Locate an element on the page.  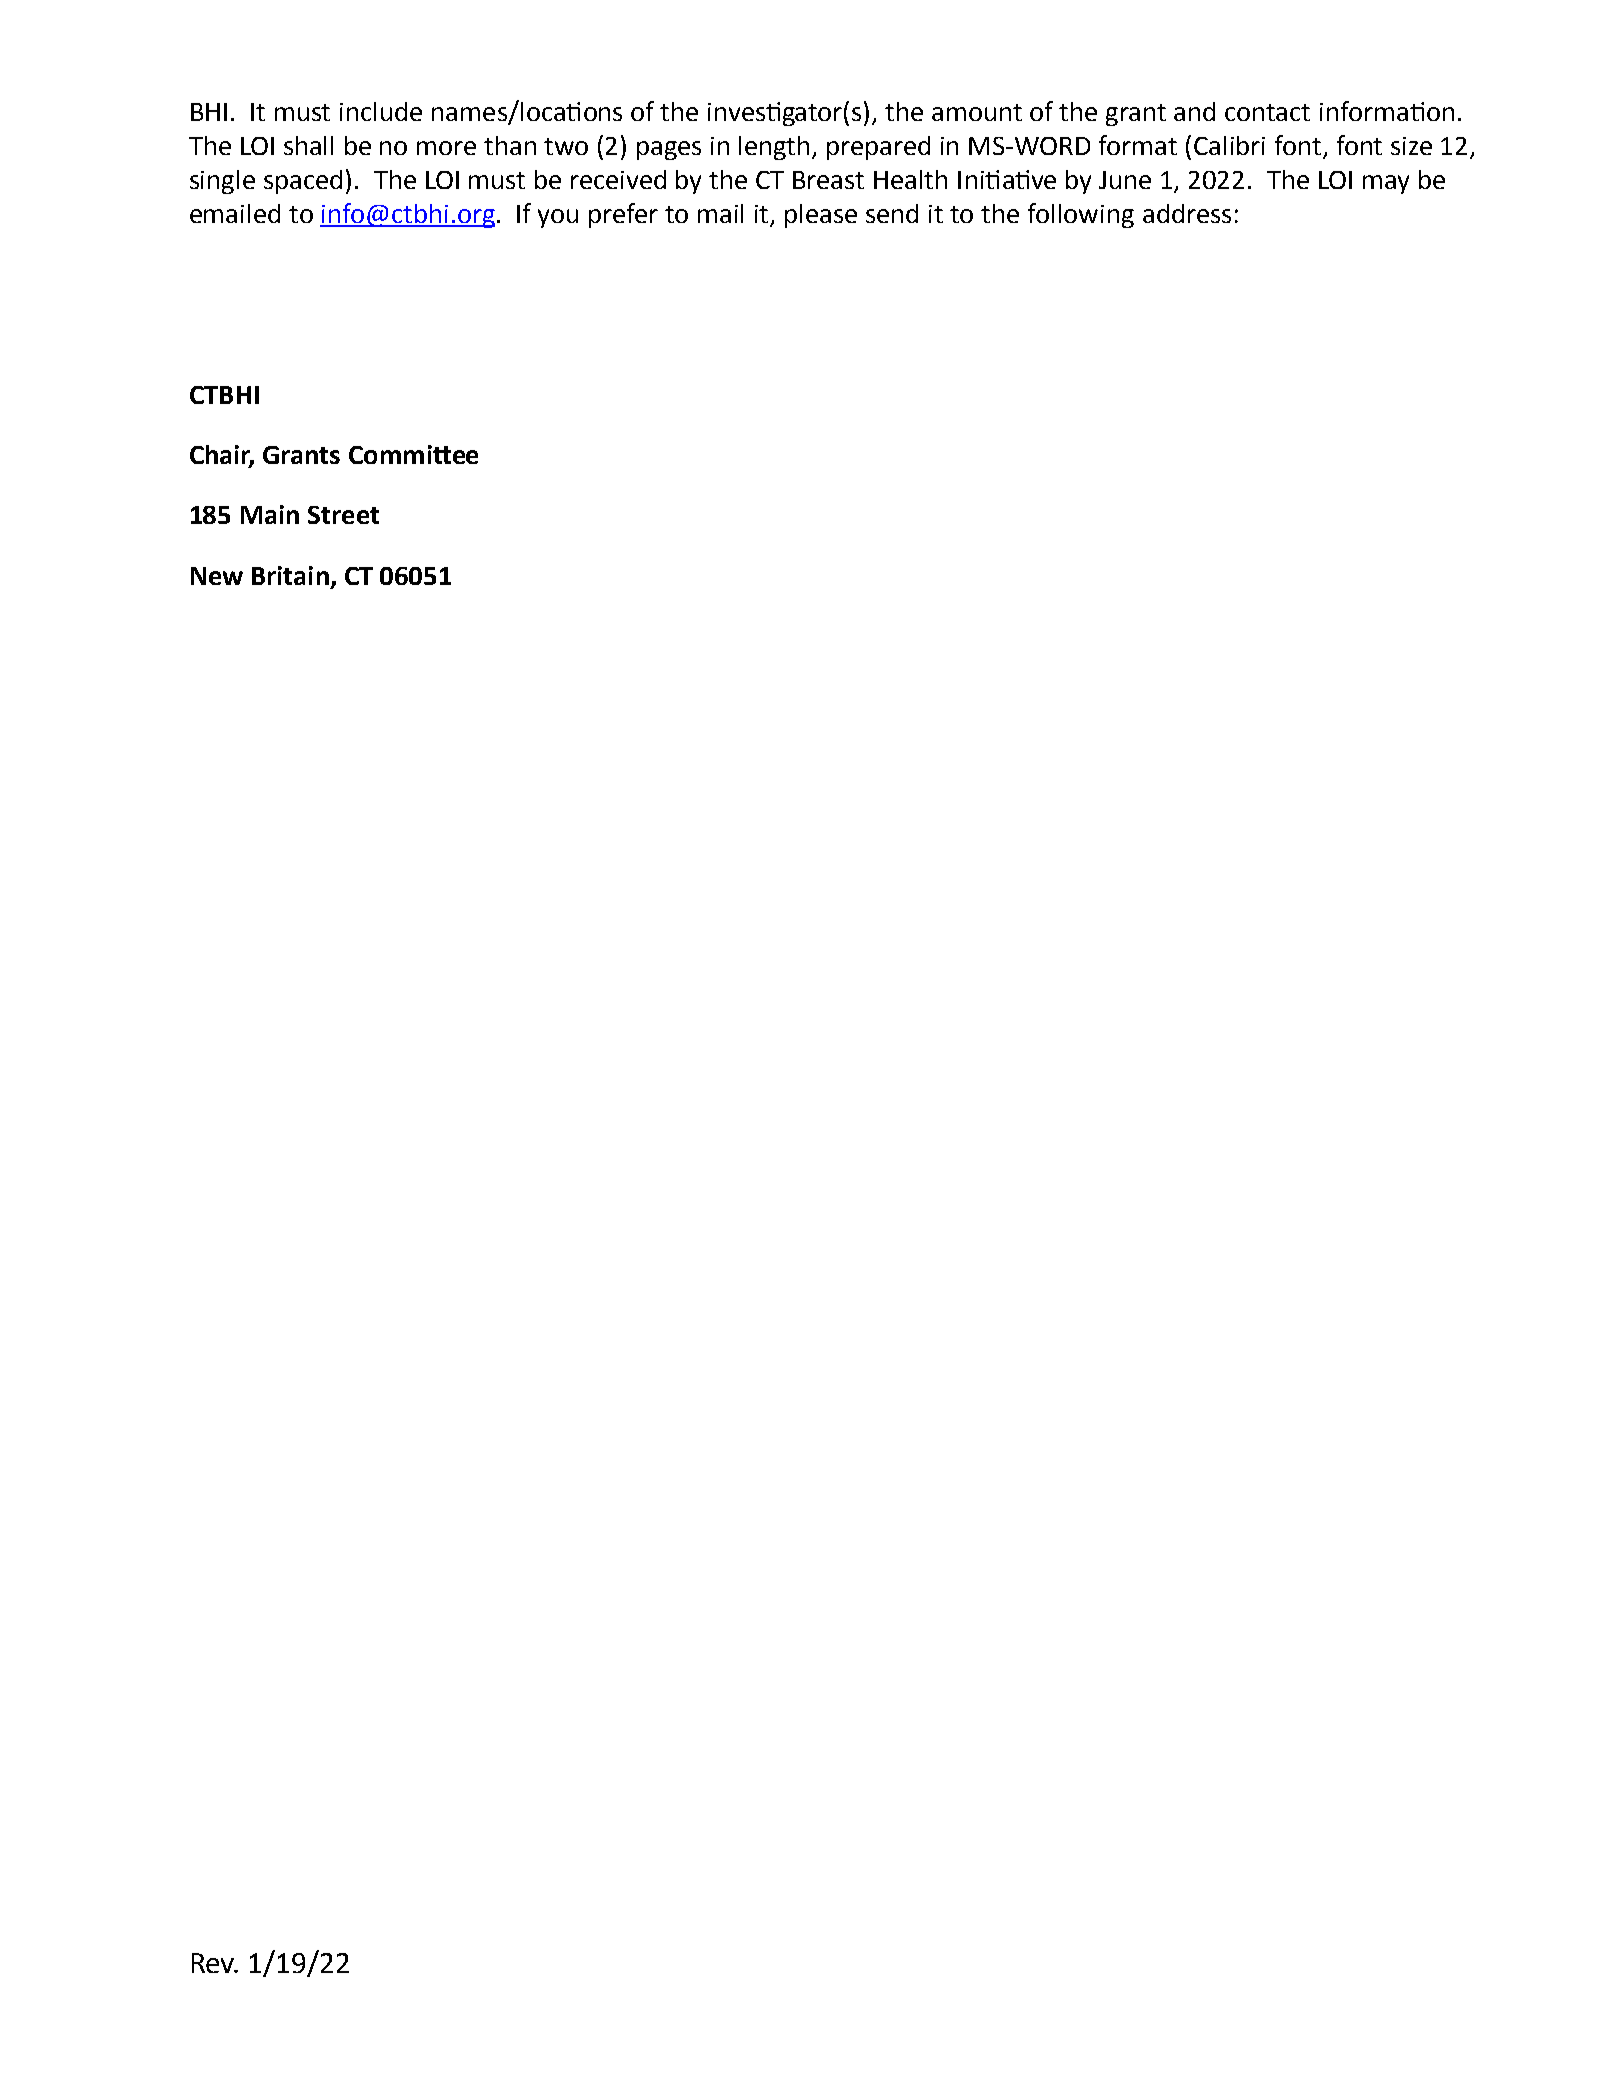
New is located at coordinates (217, 576).
